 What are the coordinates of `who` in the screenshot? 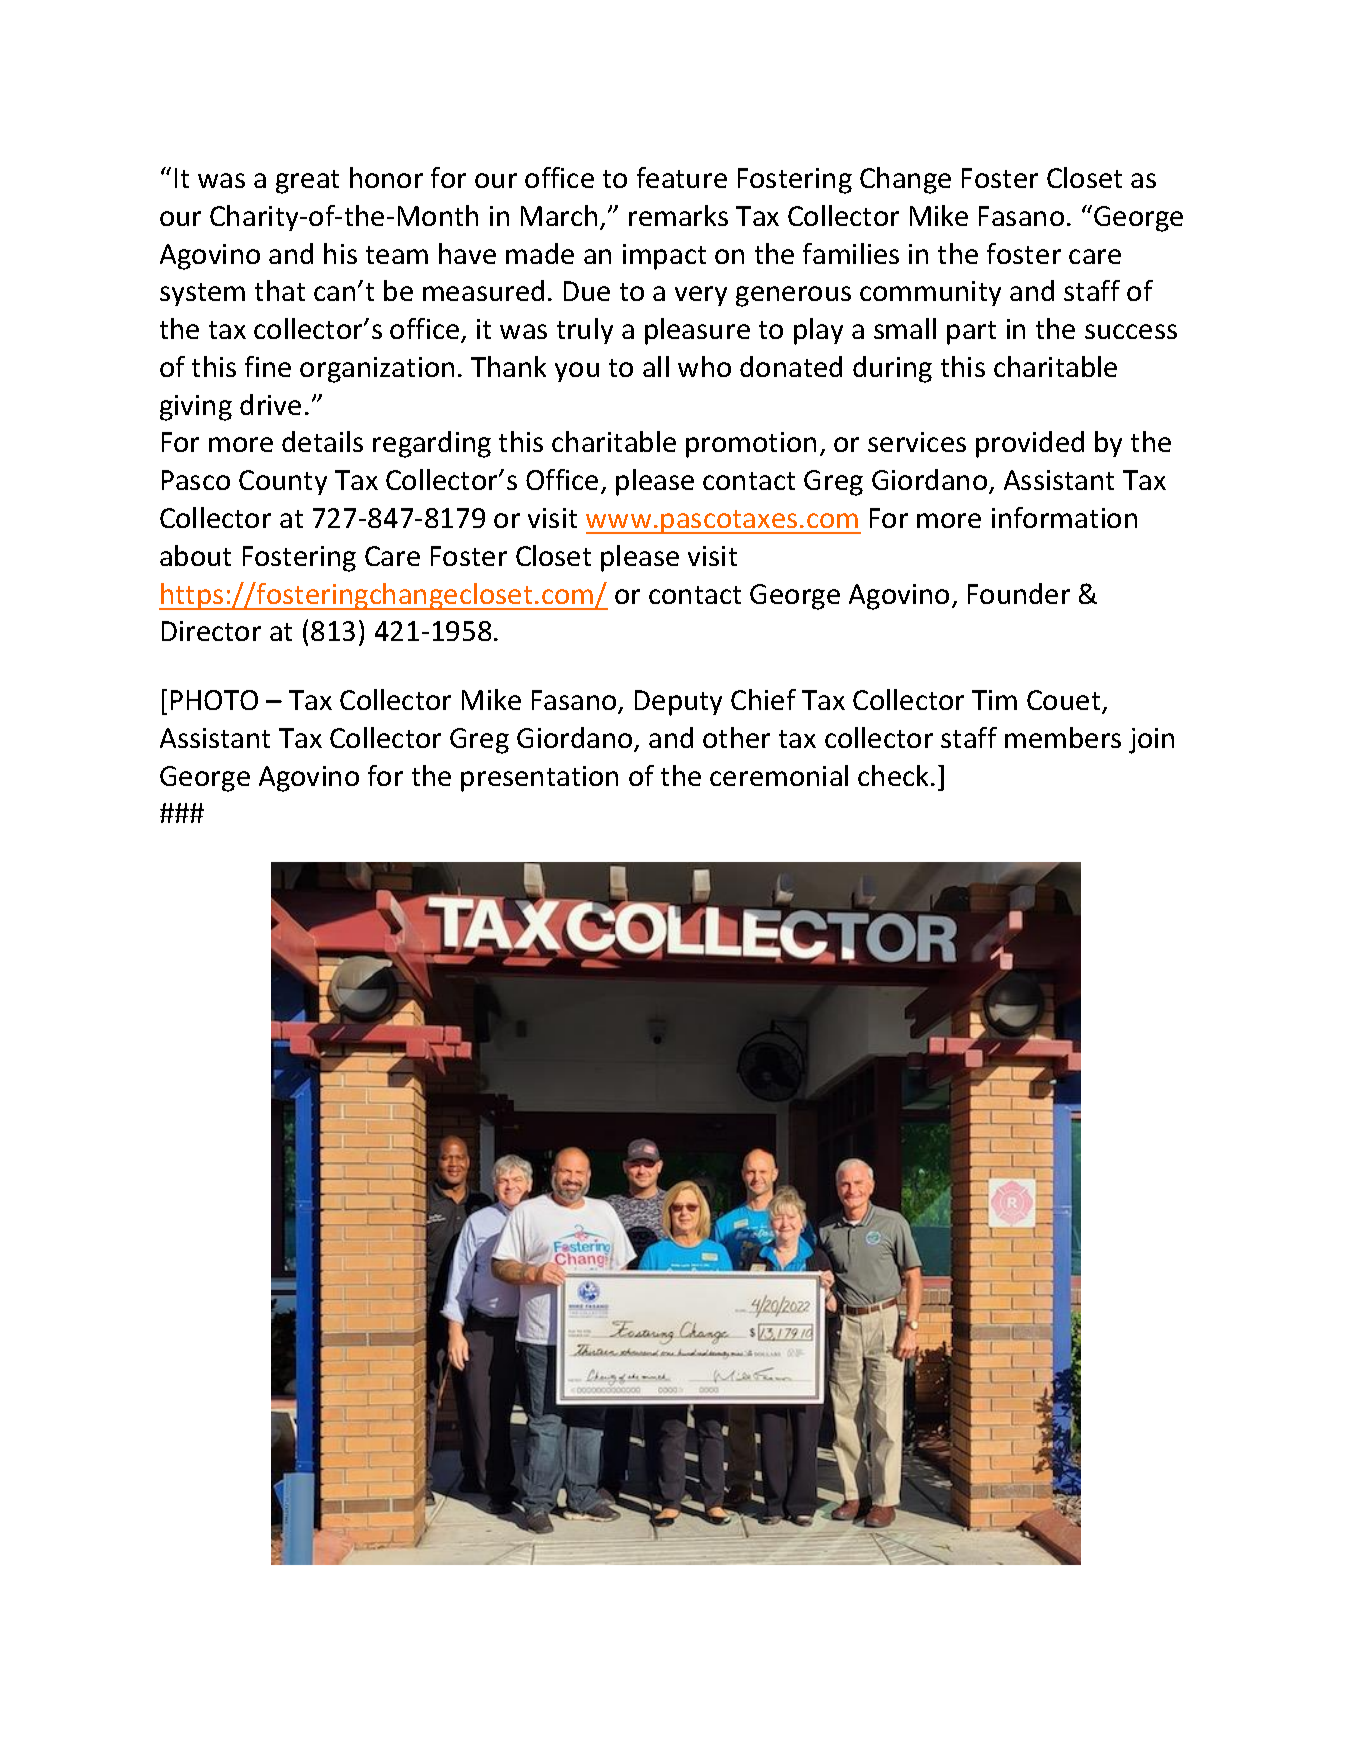 It's located at (704, 366).
